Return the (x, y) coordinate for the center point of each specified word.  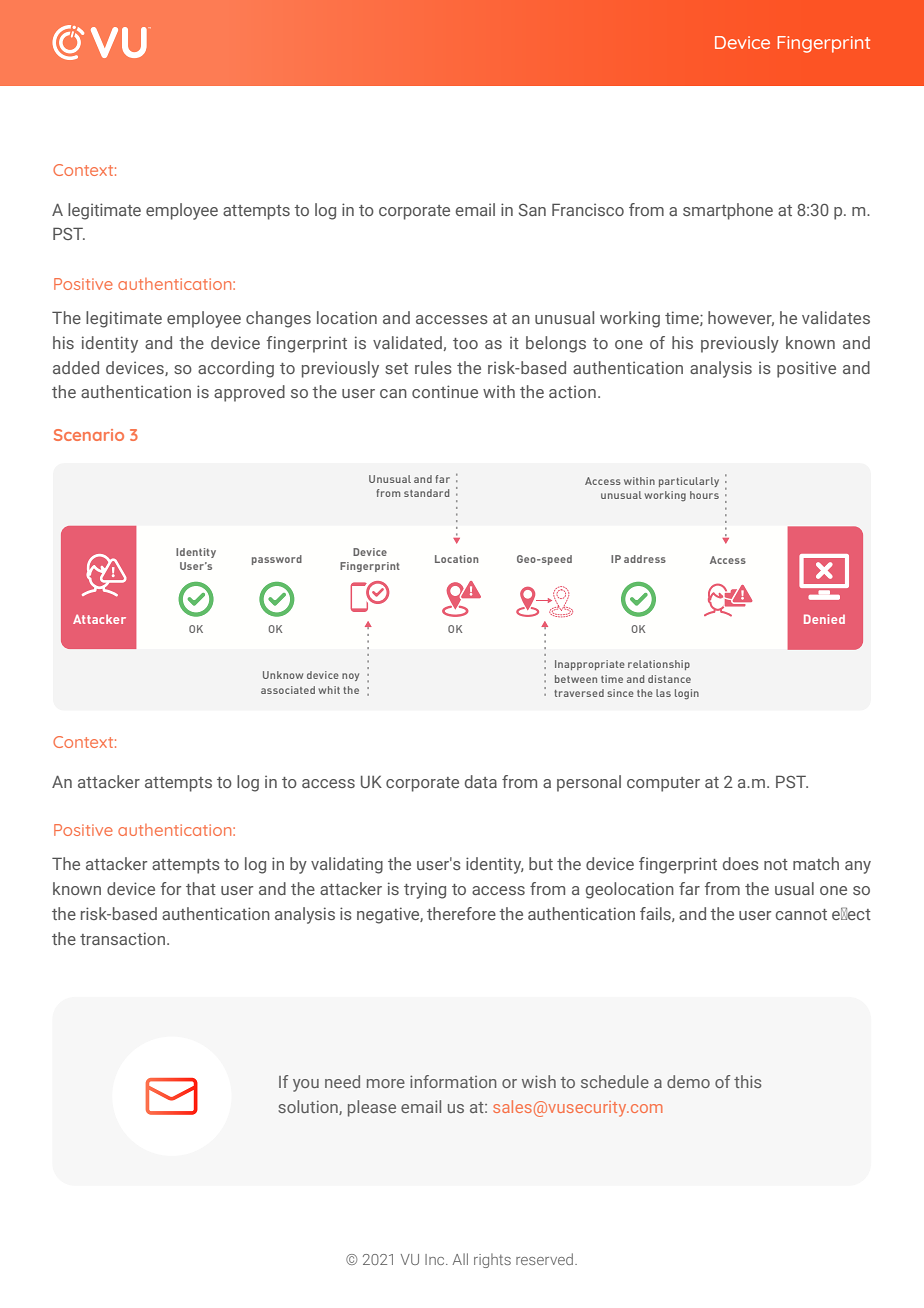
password (277, 560)
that (201, 888)
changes (278, 319)
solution (309, 1107)
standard (426, 493)
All (460, 1259)
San (532, 210)
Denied (824, 619)
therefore (461, 913)
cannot (801, 914)
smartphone (728, 211)
